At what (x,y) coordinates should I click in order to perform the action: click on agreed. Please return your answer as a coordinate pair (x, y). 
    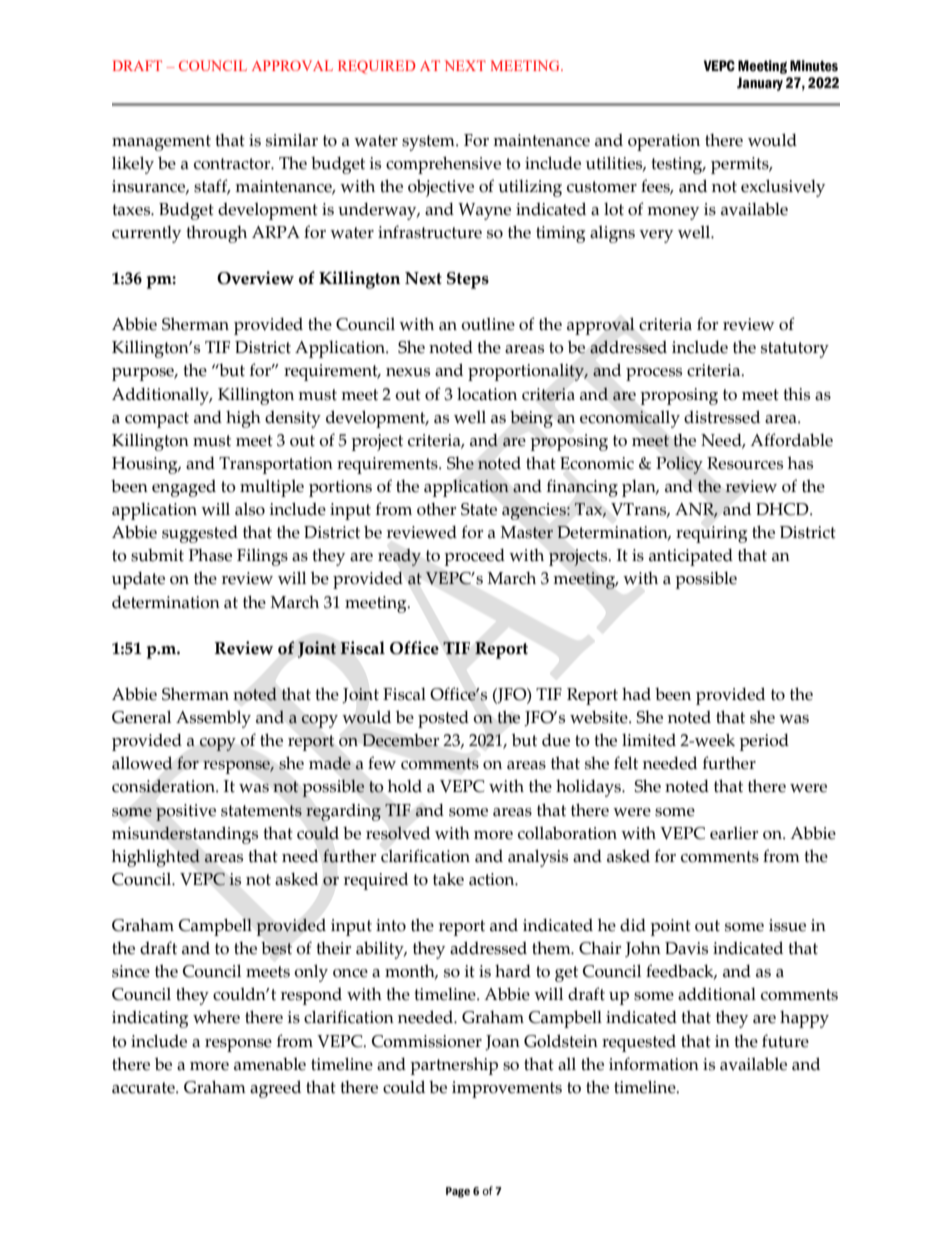
    Looking at the image, I should click on (275, 1089).
